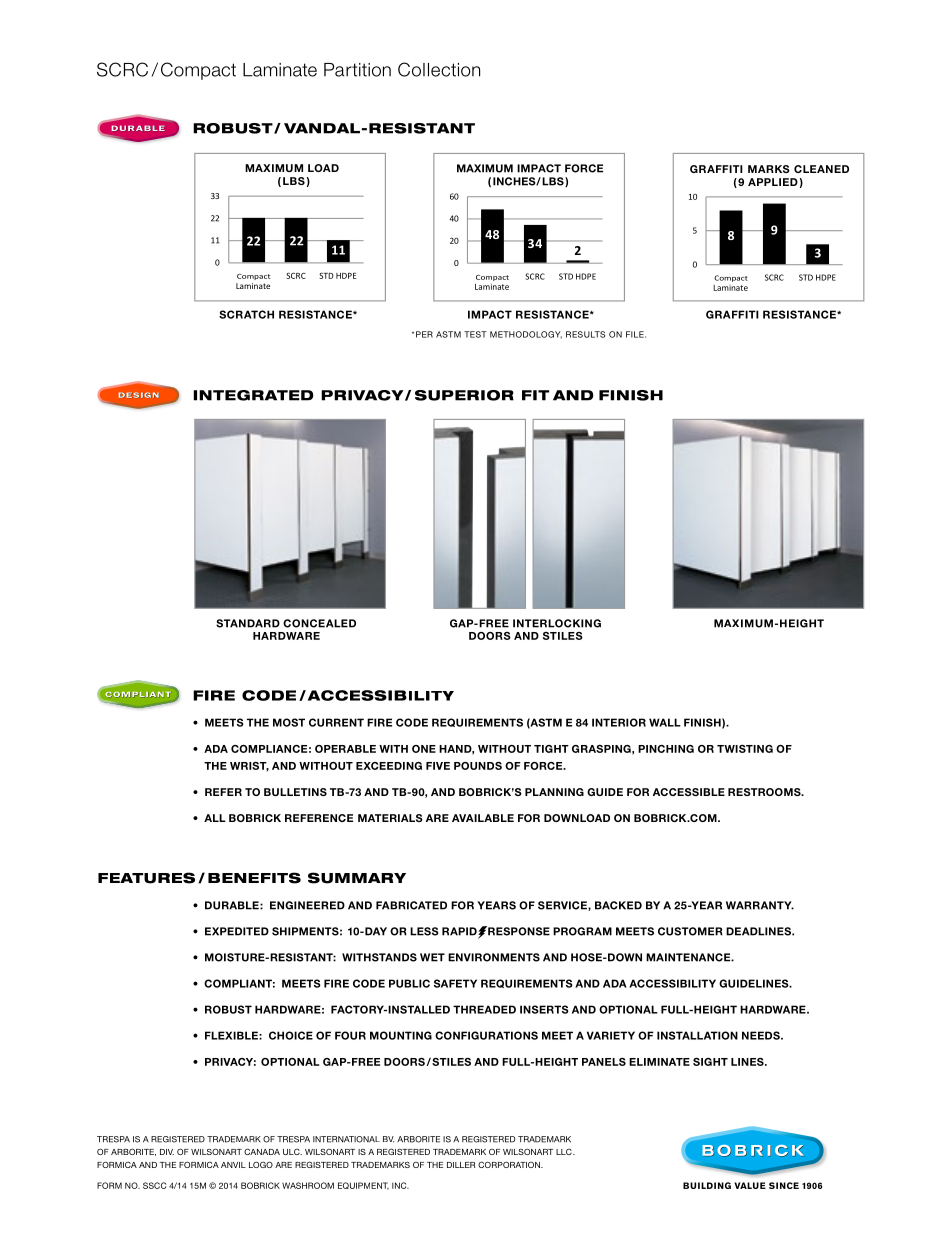 This screenshot has height=1233, width=952. Describe the element at coordinates (557, 623) in the screenshot. I see `Interlocking` at that location.
